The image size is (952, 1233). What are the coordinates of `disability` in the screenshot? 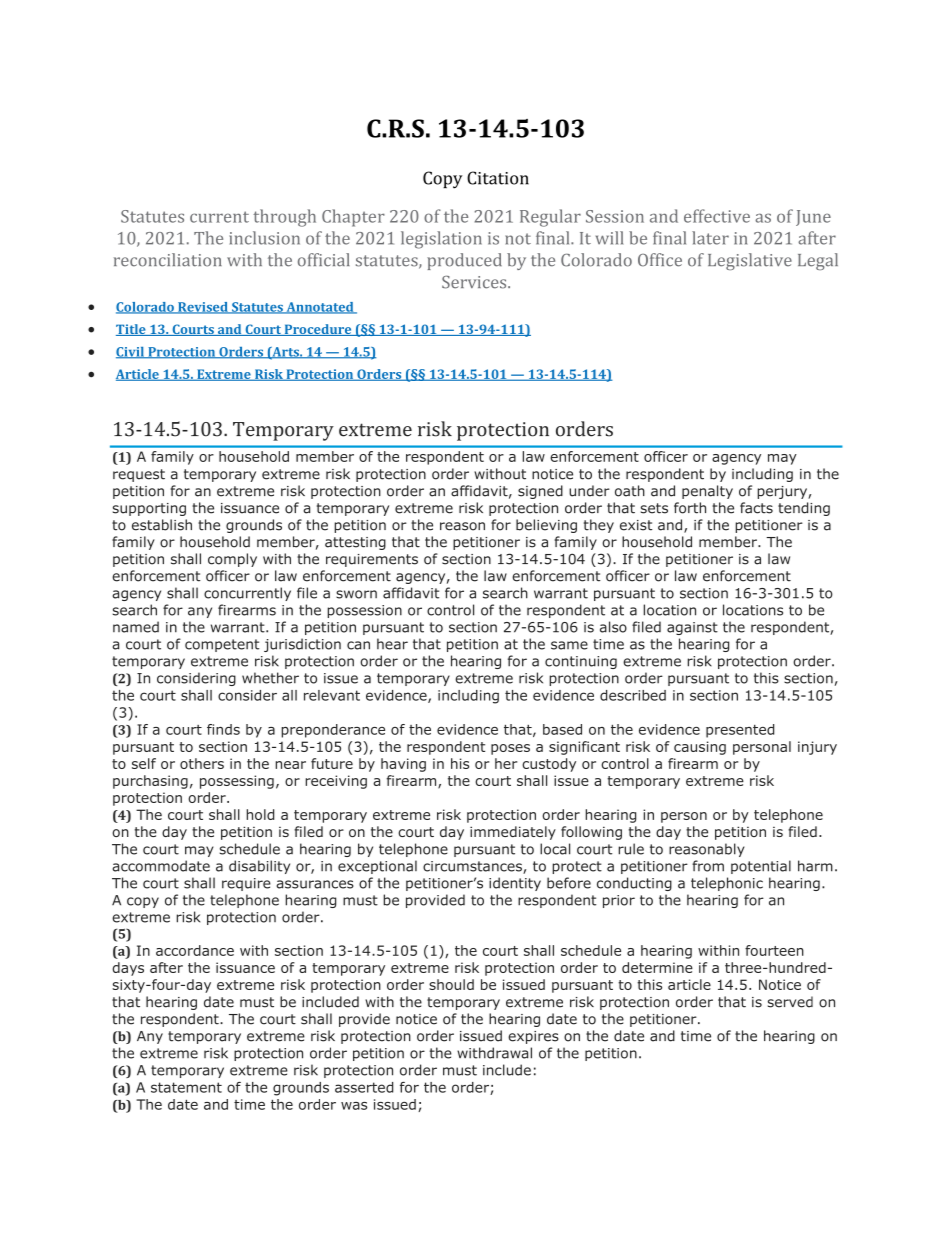 It's located at (259, 867).
